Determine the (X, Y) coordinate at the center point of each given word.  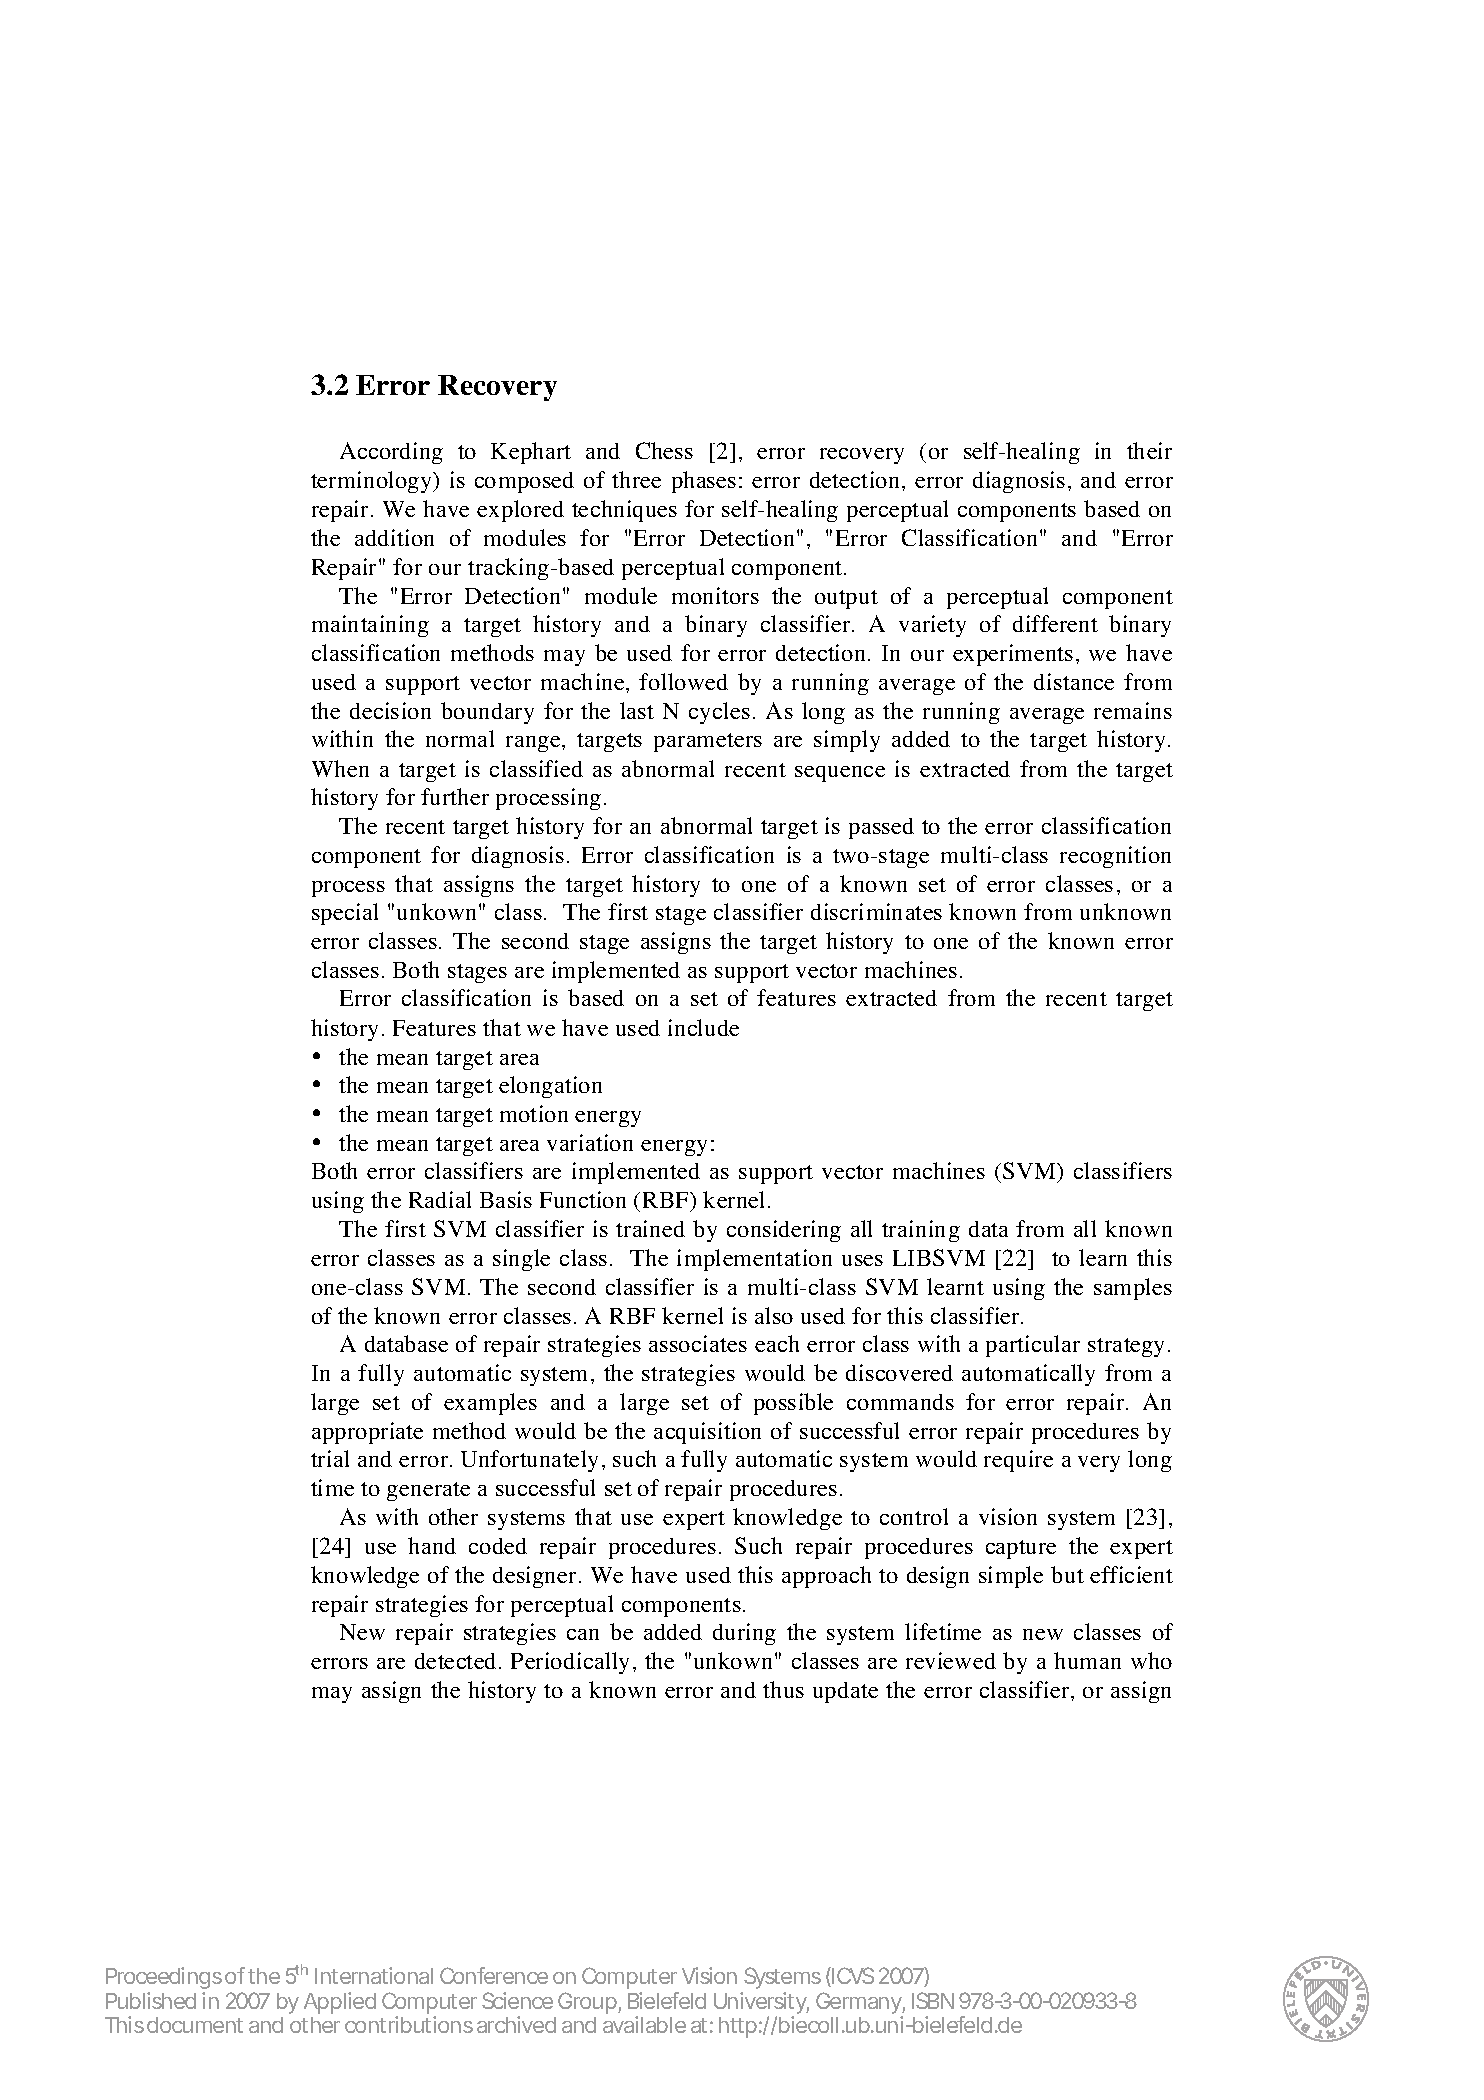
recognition (1115, 857)
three (636, 479)
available (644, 2024)
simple (1011, 1577)
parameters (708, 742)
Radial (440, 1199)
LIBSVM (939, 1257)
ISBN (933, 2000)
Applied (340, 2003)
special (345, 914)
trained (650, 1228)
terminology (372, 482)
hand (432, 1545)
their (1149, 450)
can (583, 1634)
